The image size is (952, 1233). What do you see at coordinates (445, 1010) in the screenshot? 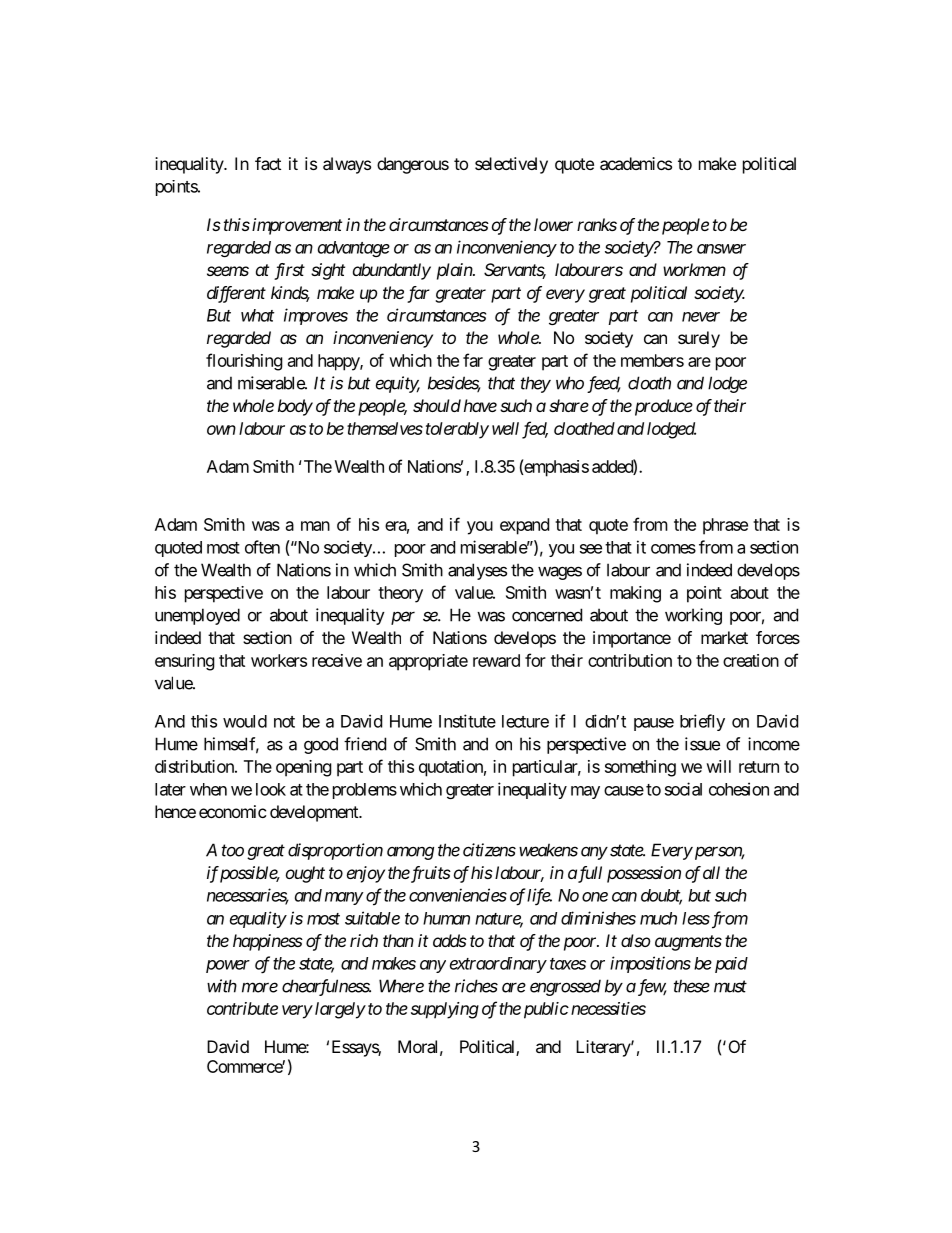
I see `supplying` at bounding box center [445, 1010].
